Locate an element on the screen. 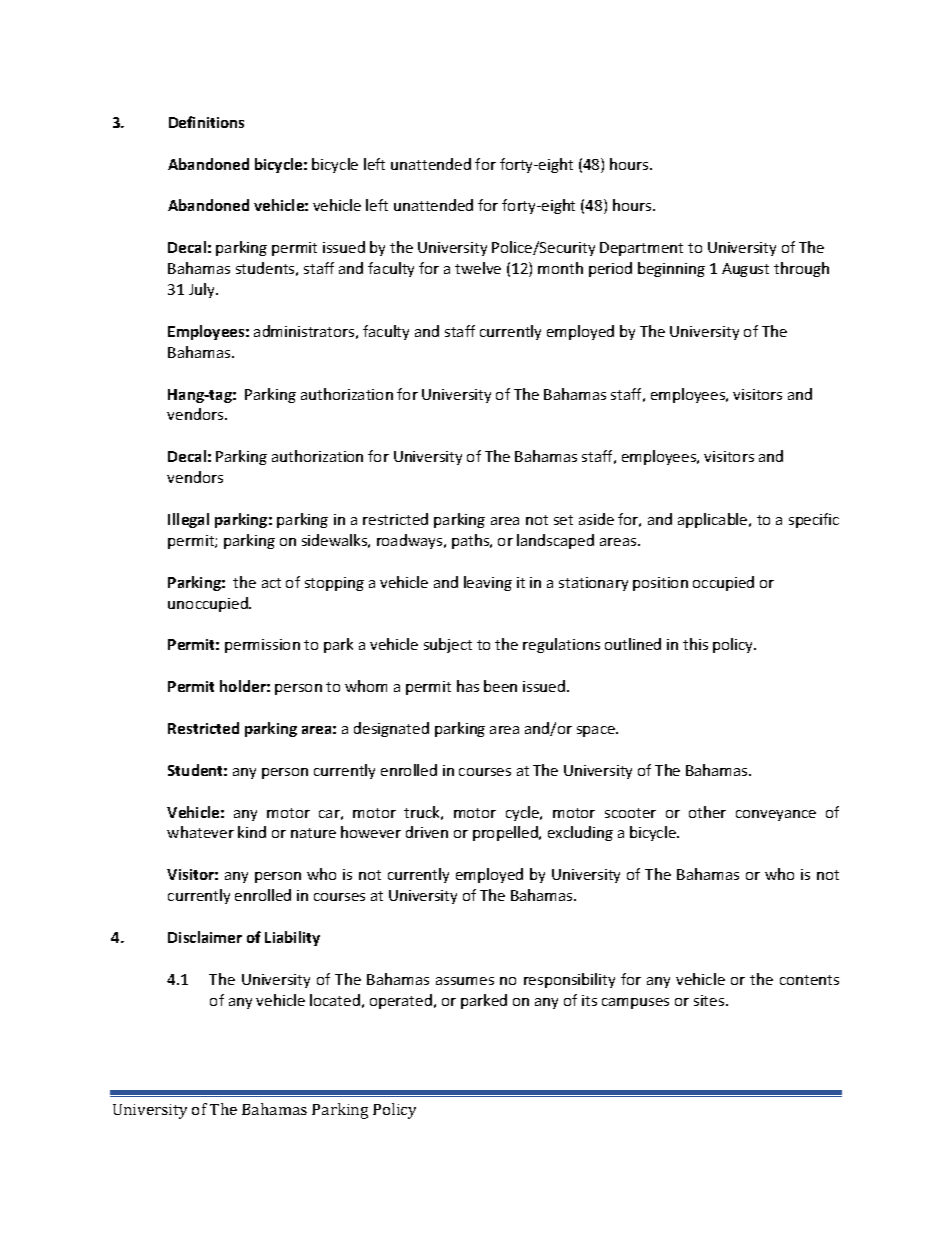  leaving is located at coordinates (488, 583).
